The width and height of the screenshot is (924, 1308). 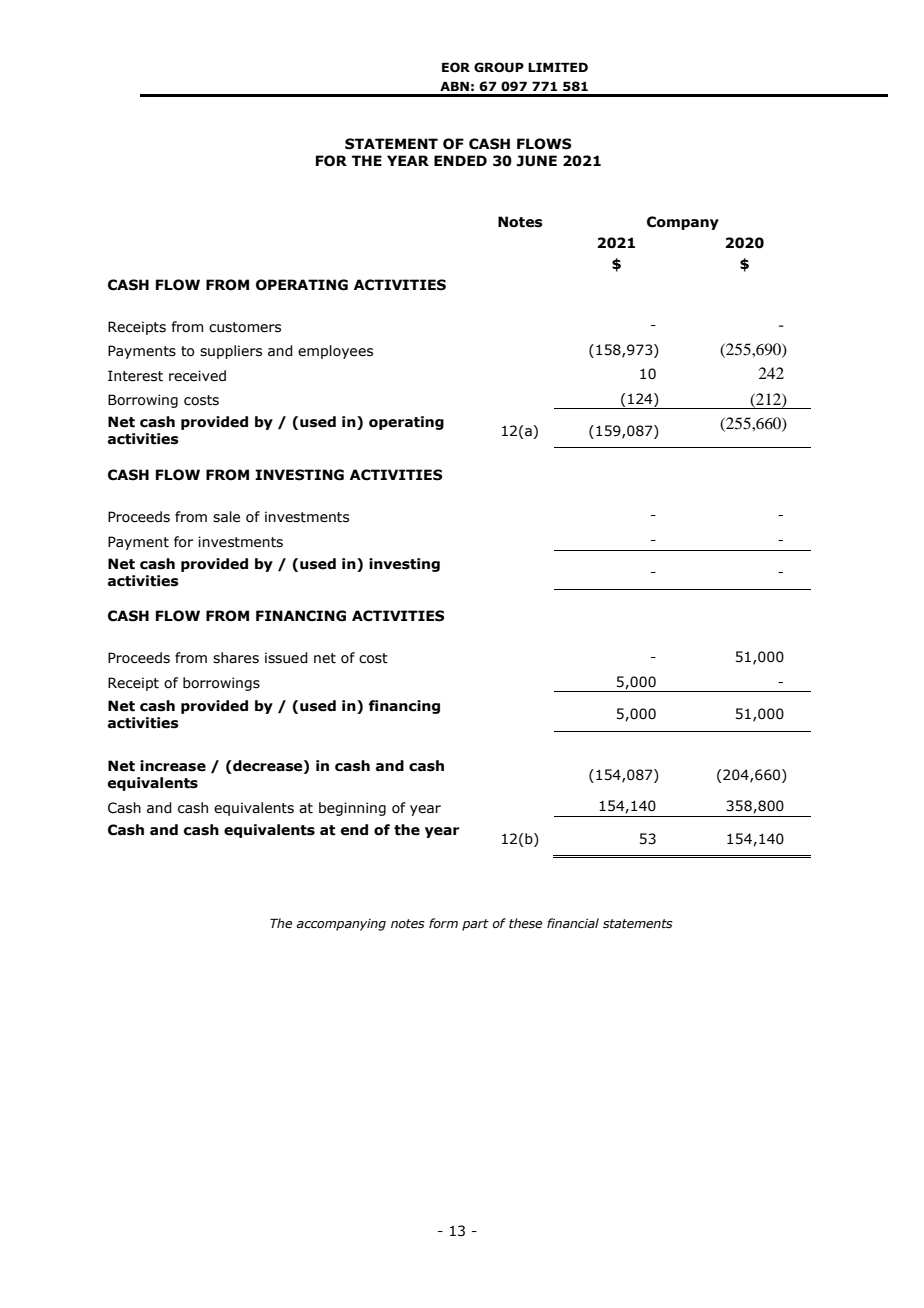 I want to click on EOR, so click(x=456, y=67).
